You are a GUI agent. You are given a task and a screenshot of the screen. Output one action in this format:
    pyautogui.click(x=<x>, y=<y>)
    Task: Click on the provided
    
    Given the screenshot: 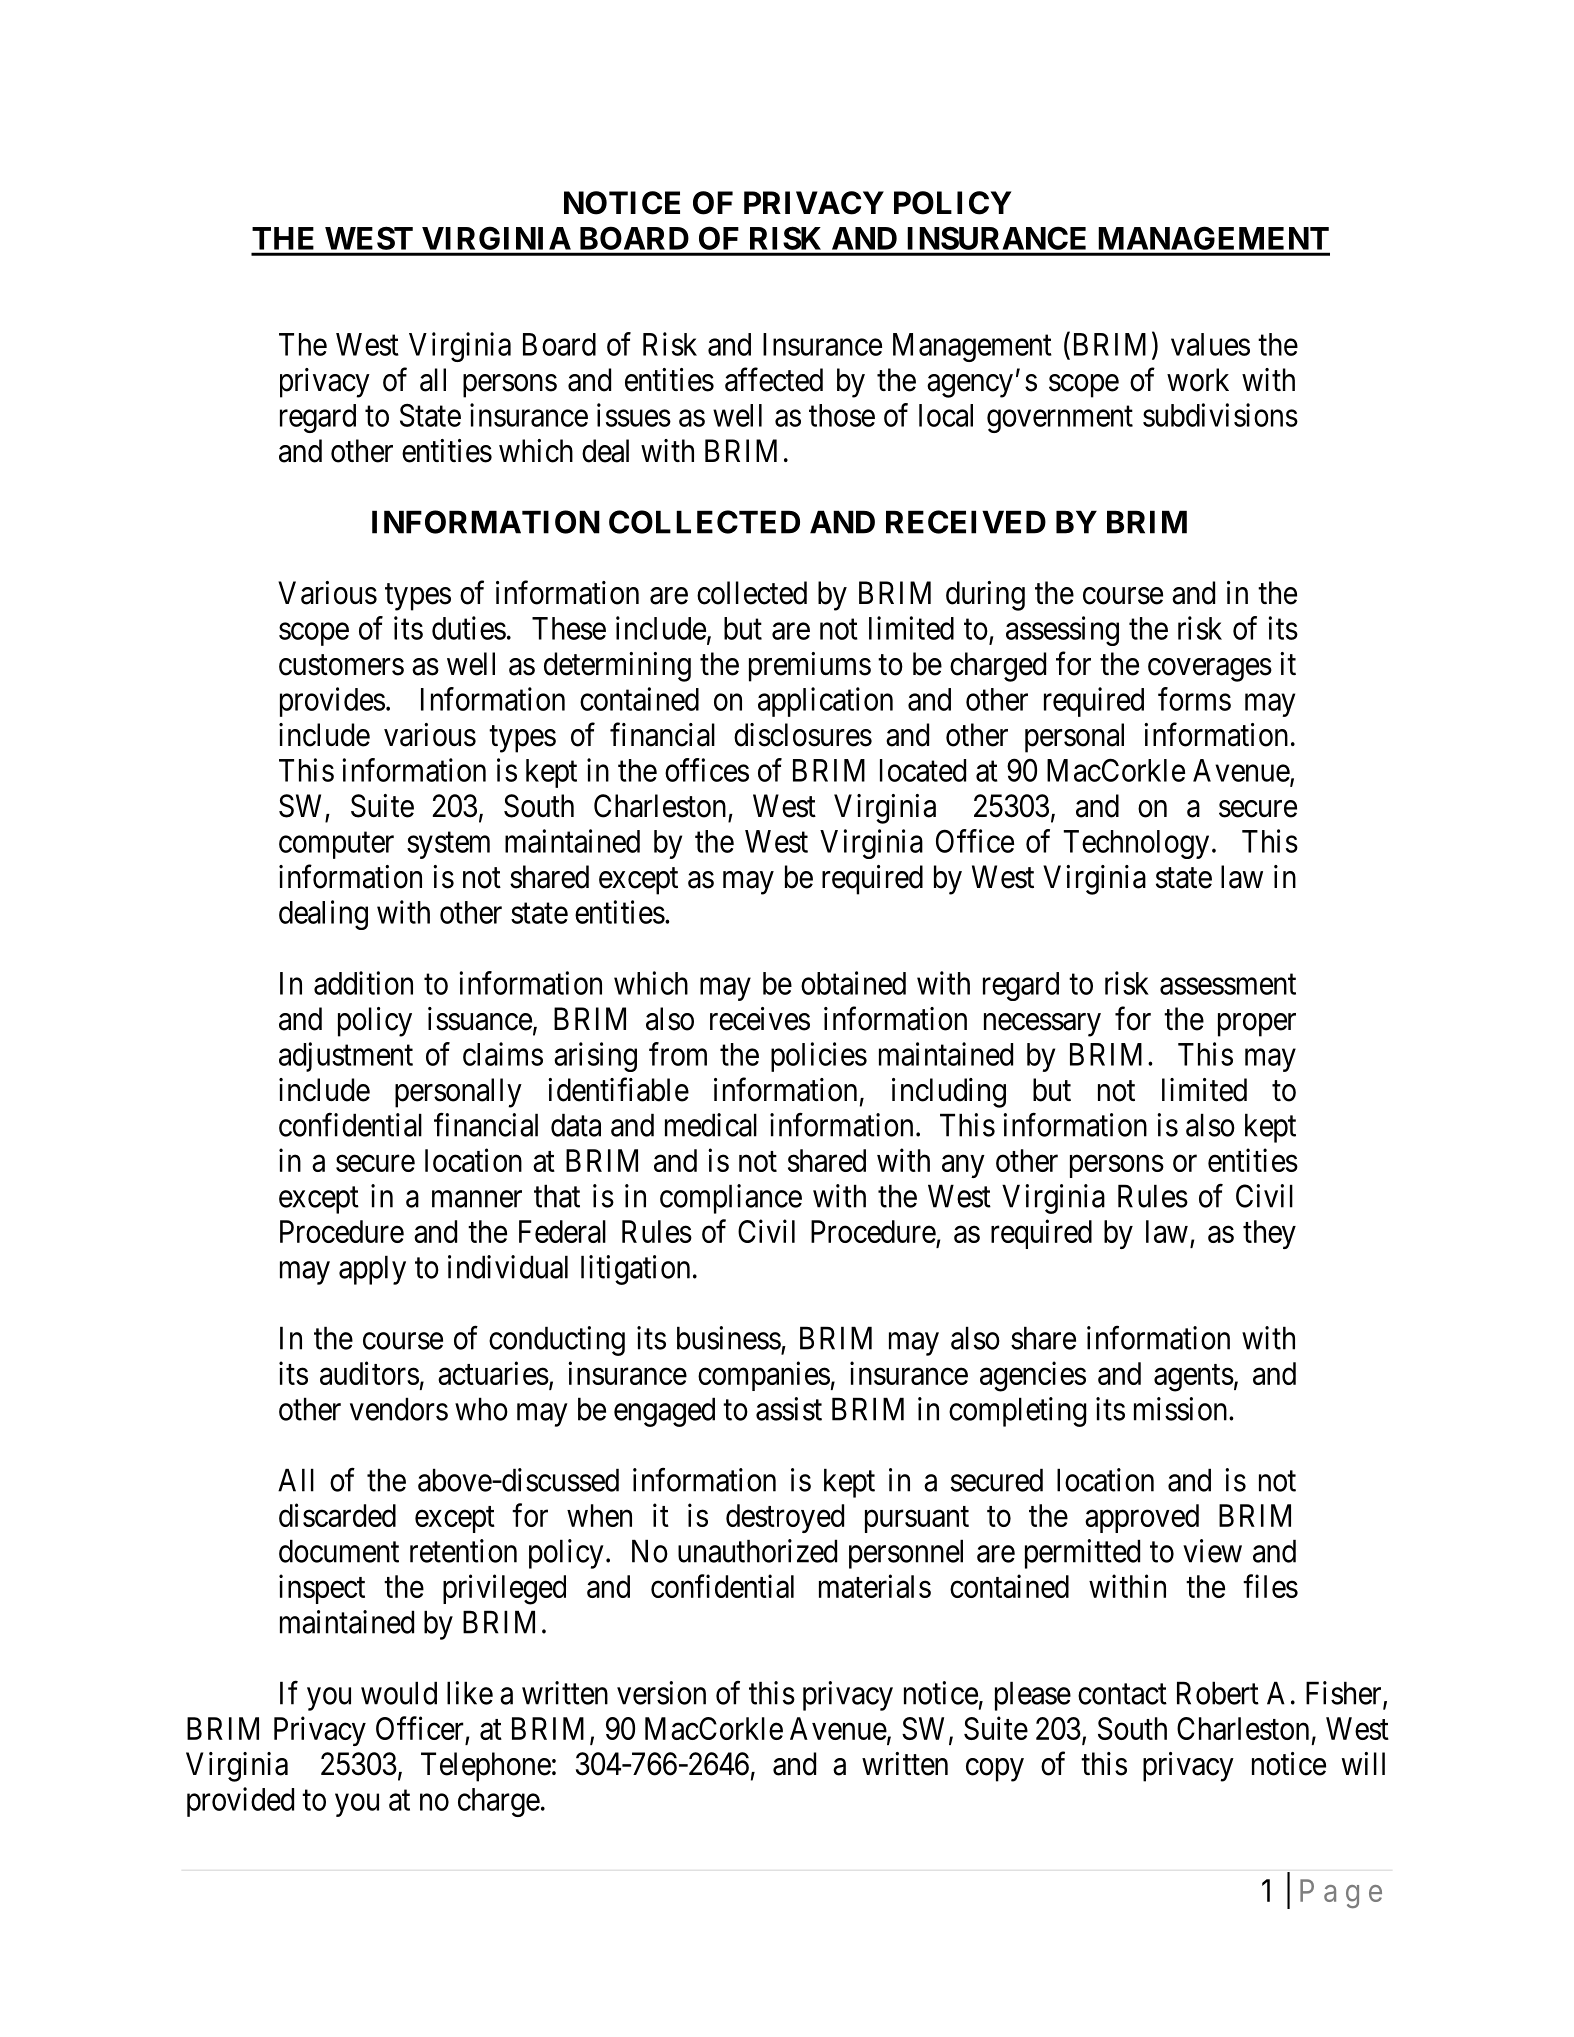 What is the action you would take?
    pyautogui.click(x=240, y=1802)
